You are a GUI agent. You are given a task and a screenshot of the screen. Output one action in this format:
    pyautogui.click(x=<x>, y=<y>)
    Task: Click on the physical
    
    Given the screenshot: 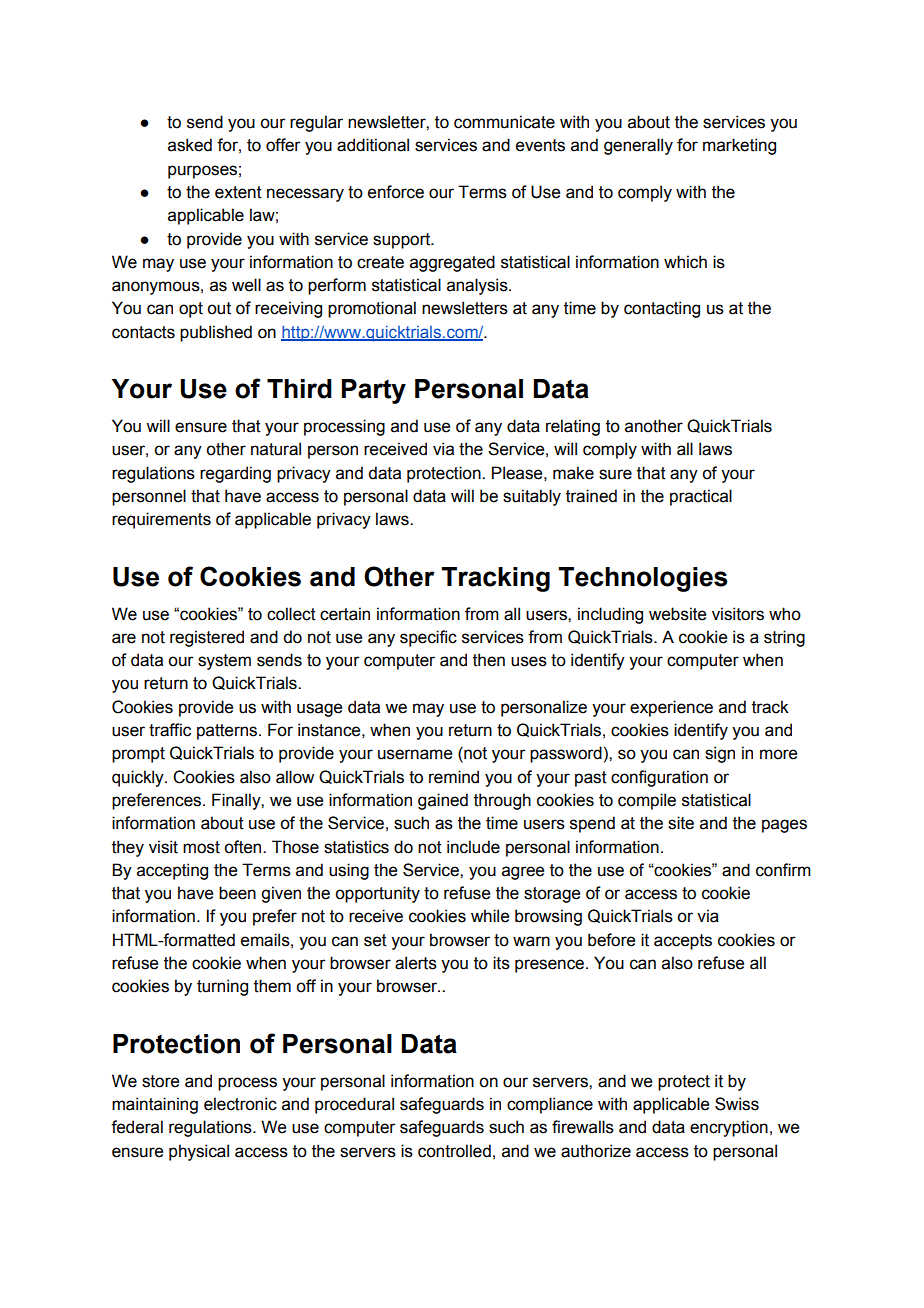 What is the action you would take?
    pyautogui.click(x=199, y=1152)
